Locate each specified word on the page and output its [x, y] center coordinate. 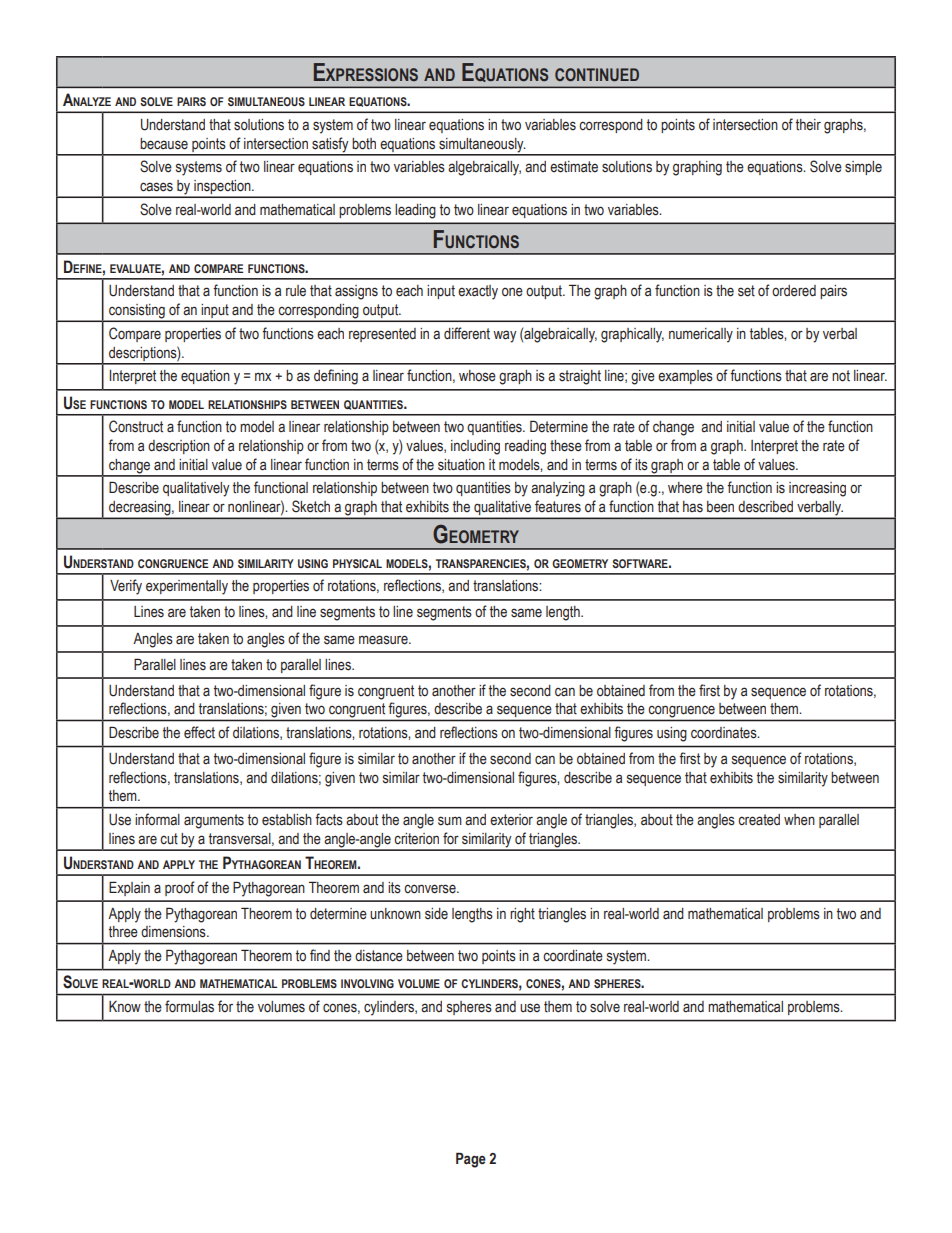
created [759, 820]
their [808, 125]
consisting [137, 312]
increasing [817, 489]
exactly [478, 292]
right [522, 915]
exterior [511, 820]
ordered [794, 291]
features [558, 506]
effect [199, 732]
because [164, 144]
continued [597, 74]
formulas [189, 1006]
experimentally [187, 587]
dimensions [174, 932]
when [799, 820]
